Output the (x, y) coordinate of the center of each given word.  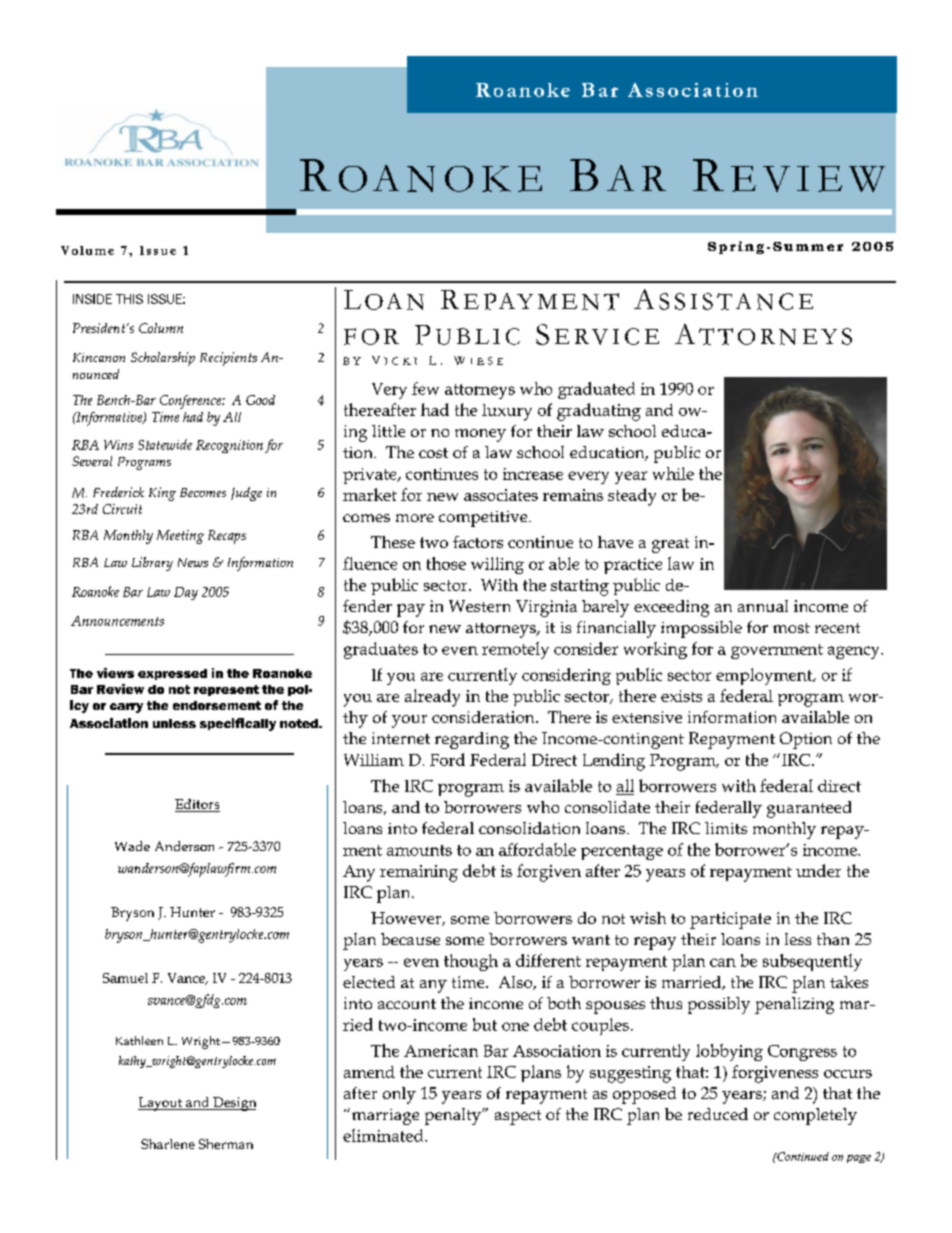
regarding (472, 740)
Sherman (226, 1144)
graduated (596, 390)
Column (161, 328)
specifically (238, 724)
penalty (454, 1116)
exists (681, 696)
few (425, 388)
